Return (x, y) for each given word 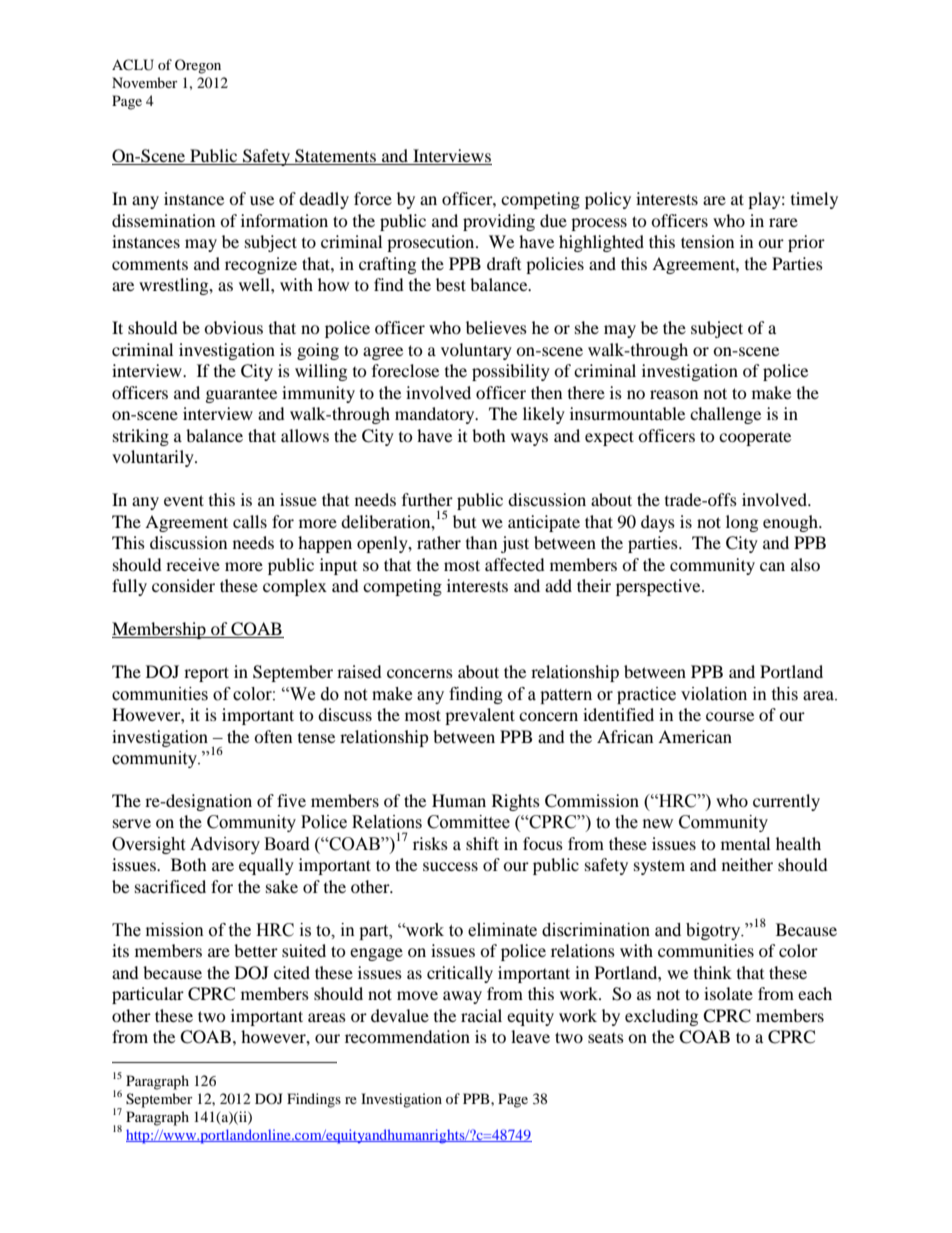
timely (814, 200)
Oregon (198, 66)
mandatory (436, 415)
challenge (725, 415)
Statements (335, 157)
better (256, 950)
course (730, 716)
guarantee (241, 395)
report (206, 674)
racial (481, 1015)
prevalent (480, 716)
